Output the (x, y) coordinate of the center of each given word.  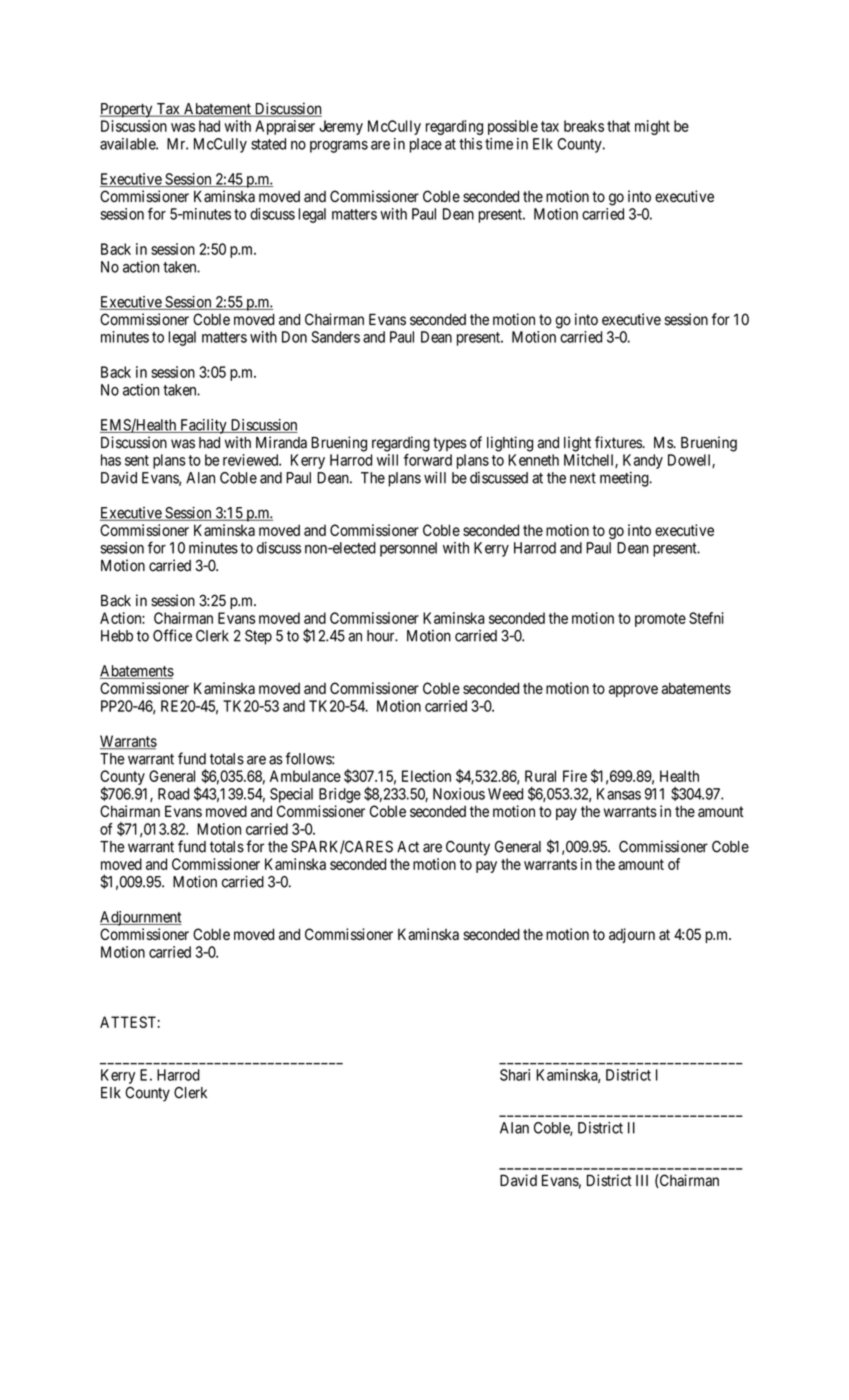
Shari (515, 1075)
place (426, 145)
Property (127, 110)
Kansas (619, 794)
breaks (584, 126)
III (642, 1180)
